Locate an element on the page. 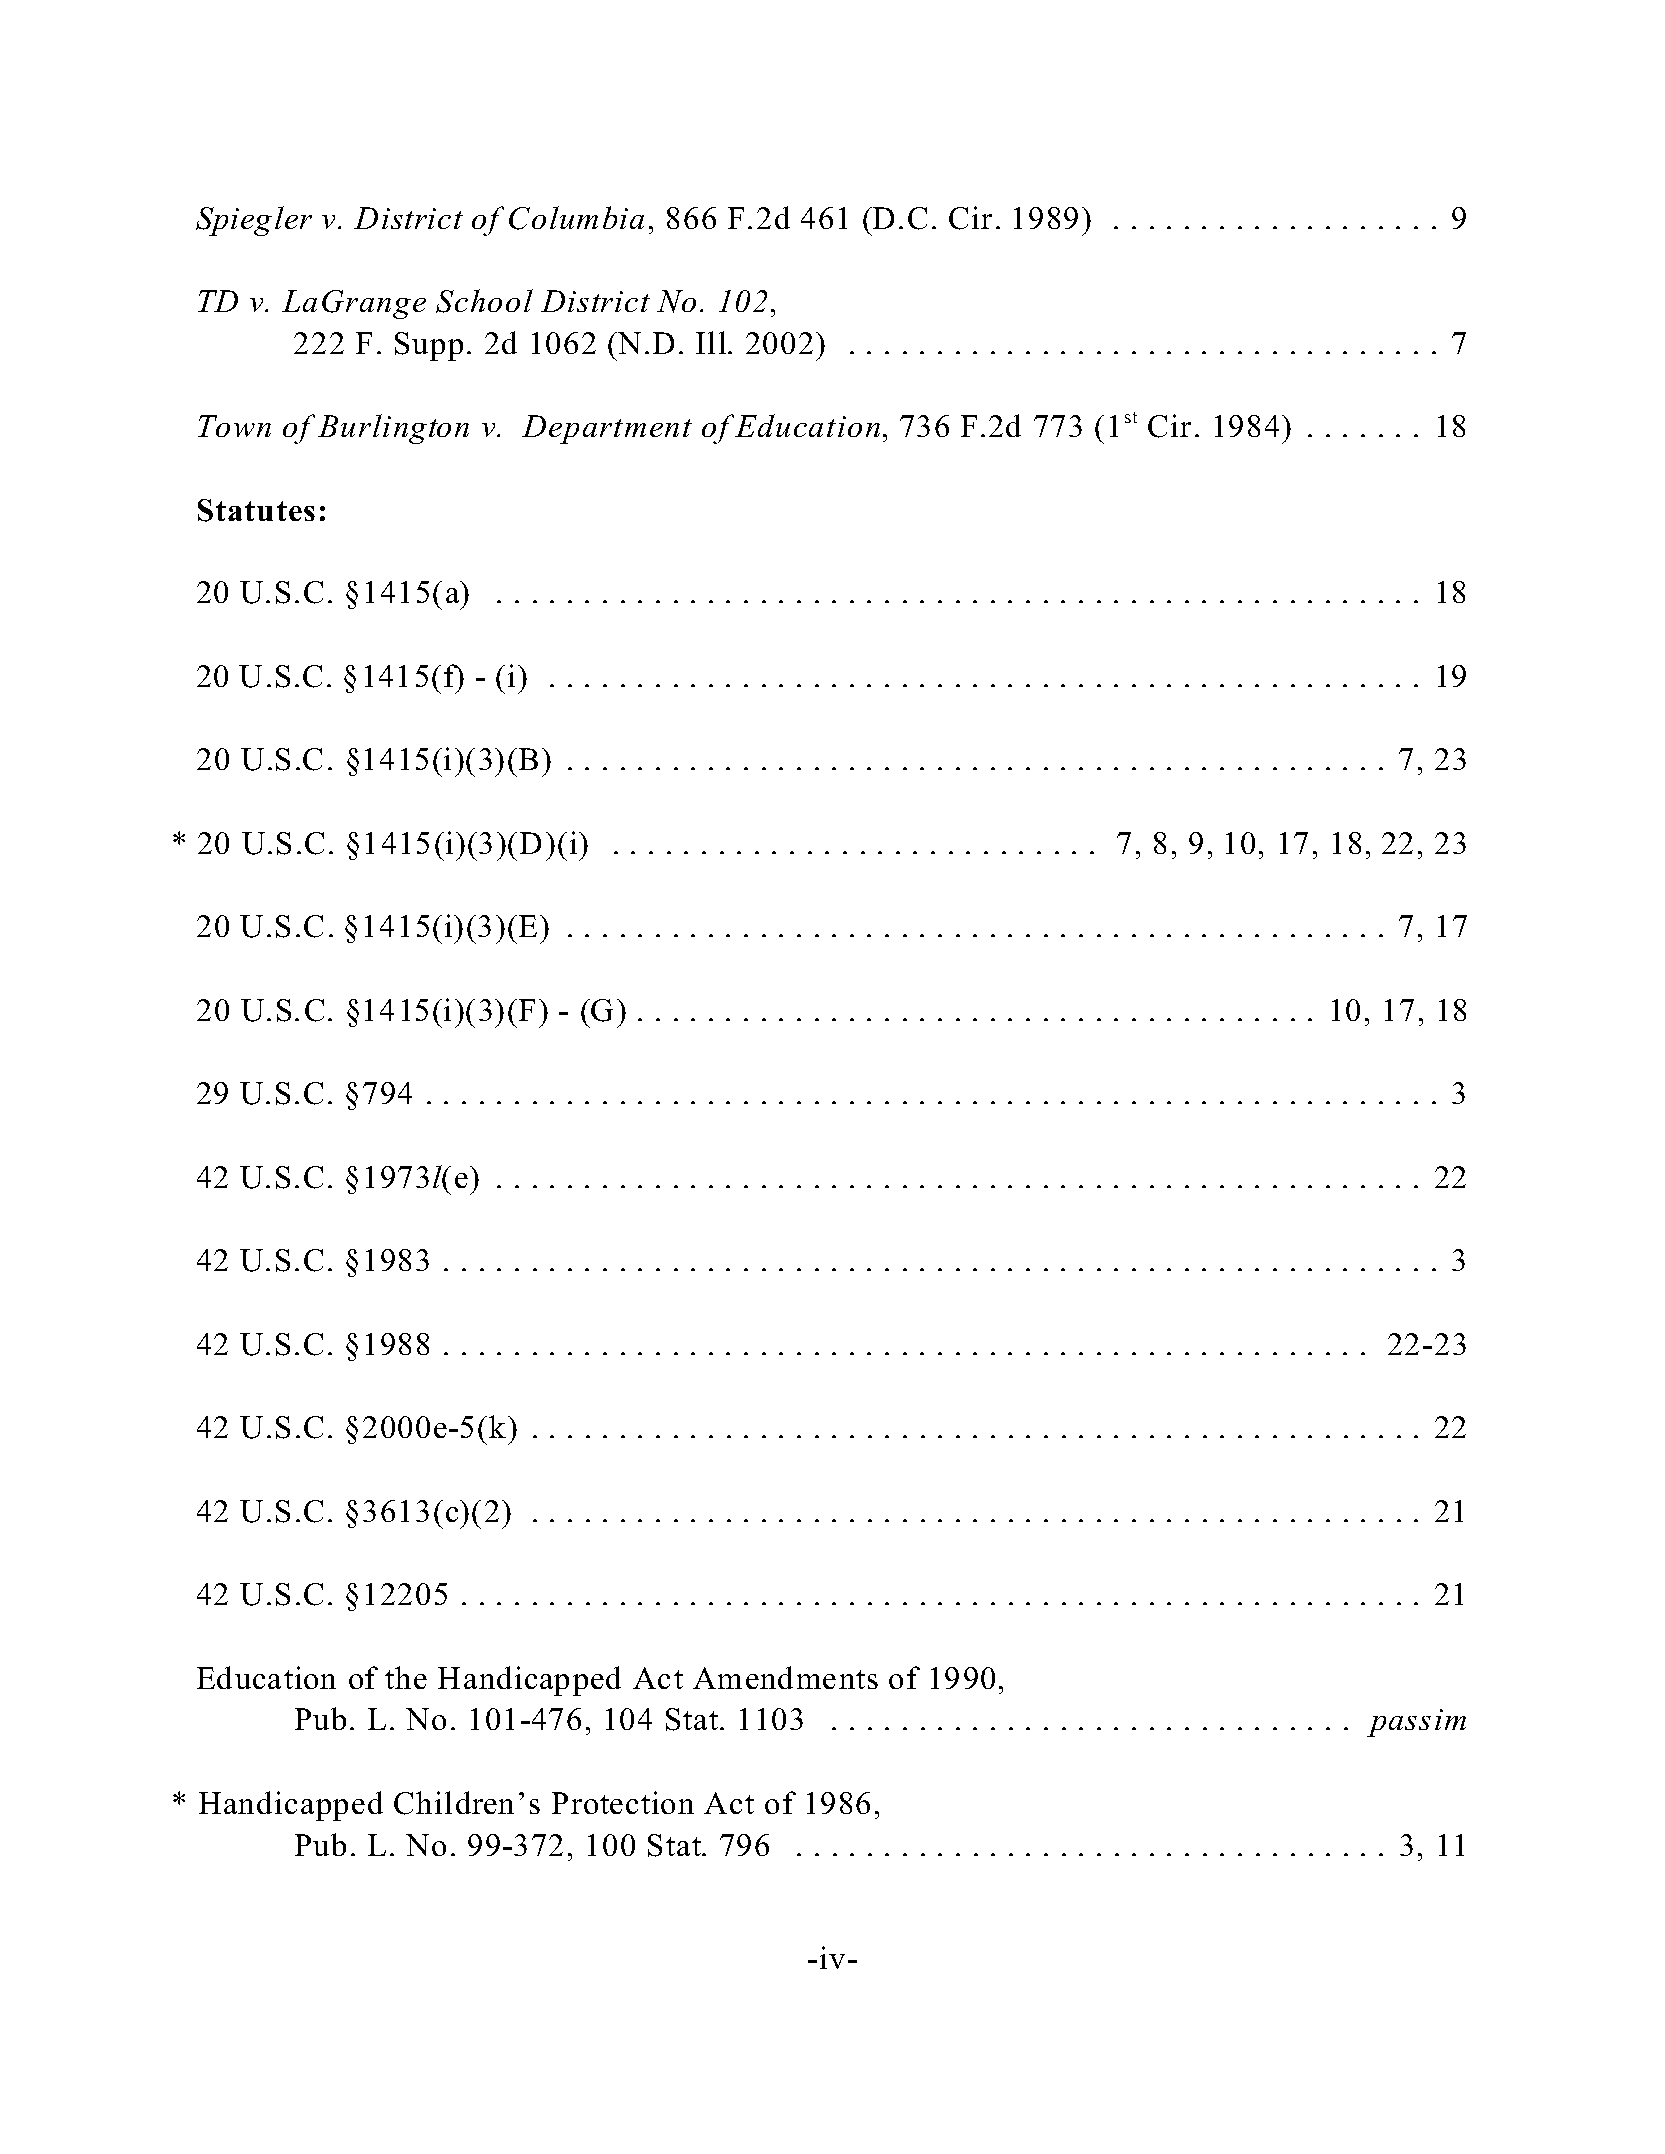 The width and height of the document is (1665, 2154). School is located at coordinates (484, 301).
